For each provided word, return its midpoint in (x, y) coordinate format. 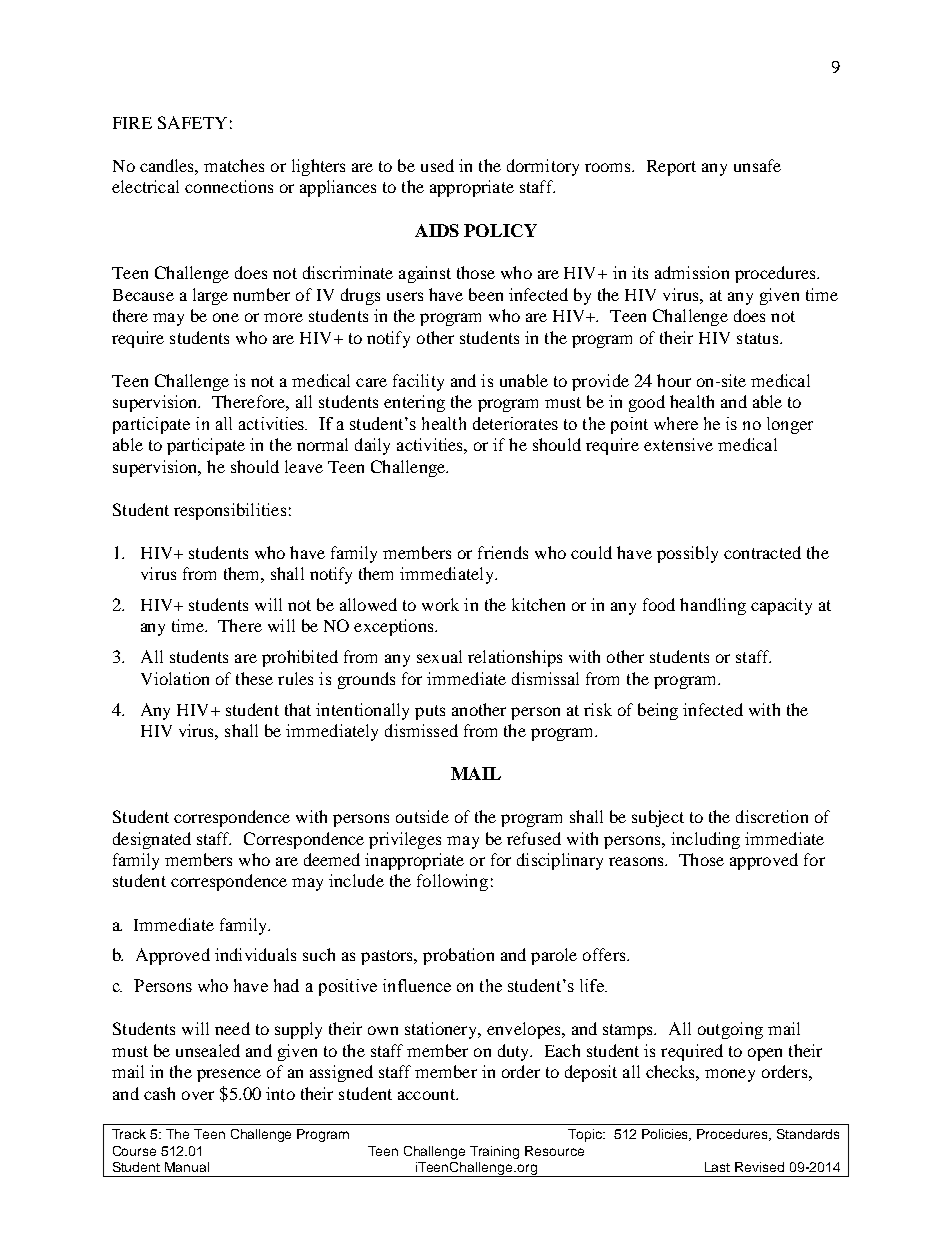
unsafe (757, 165)
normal (322, 444)
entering (414, 403)
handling (713, 606)
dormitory (543, 167)
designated (152, 840)
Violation (175, 678)
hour (674, 380)
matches (234, 165)
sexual (439, 656)
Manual (187, 1167)
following (452, 882)
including (705, 840)
